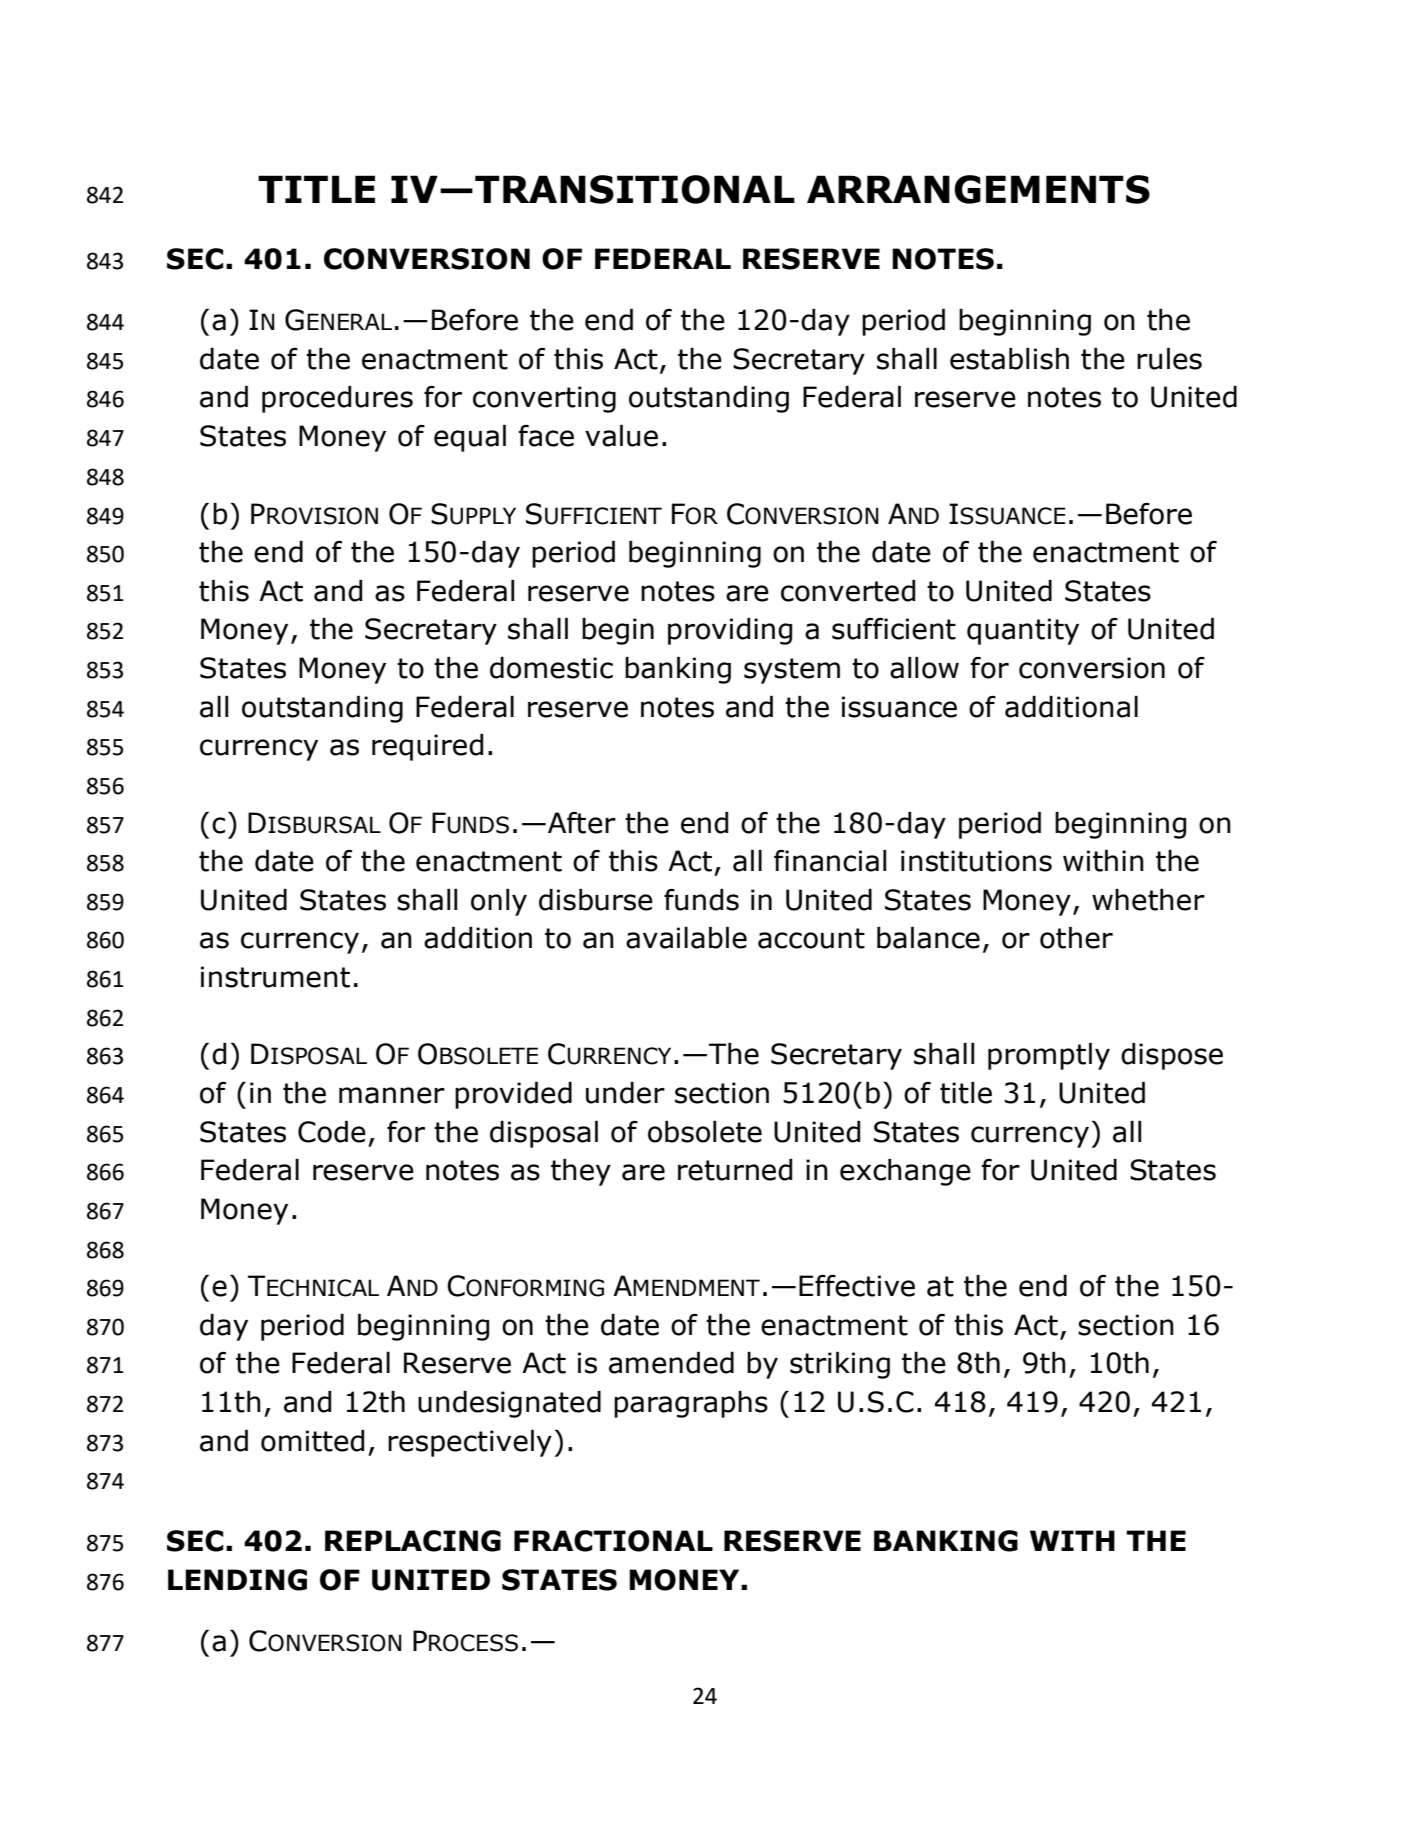 This image has width=1409, height=1824. Describe the element at coordinates (332, 1132) in the image. I see `Code` at that location.
